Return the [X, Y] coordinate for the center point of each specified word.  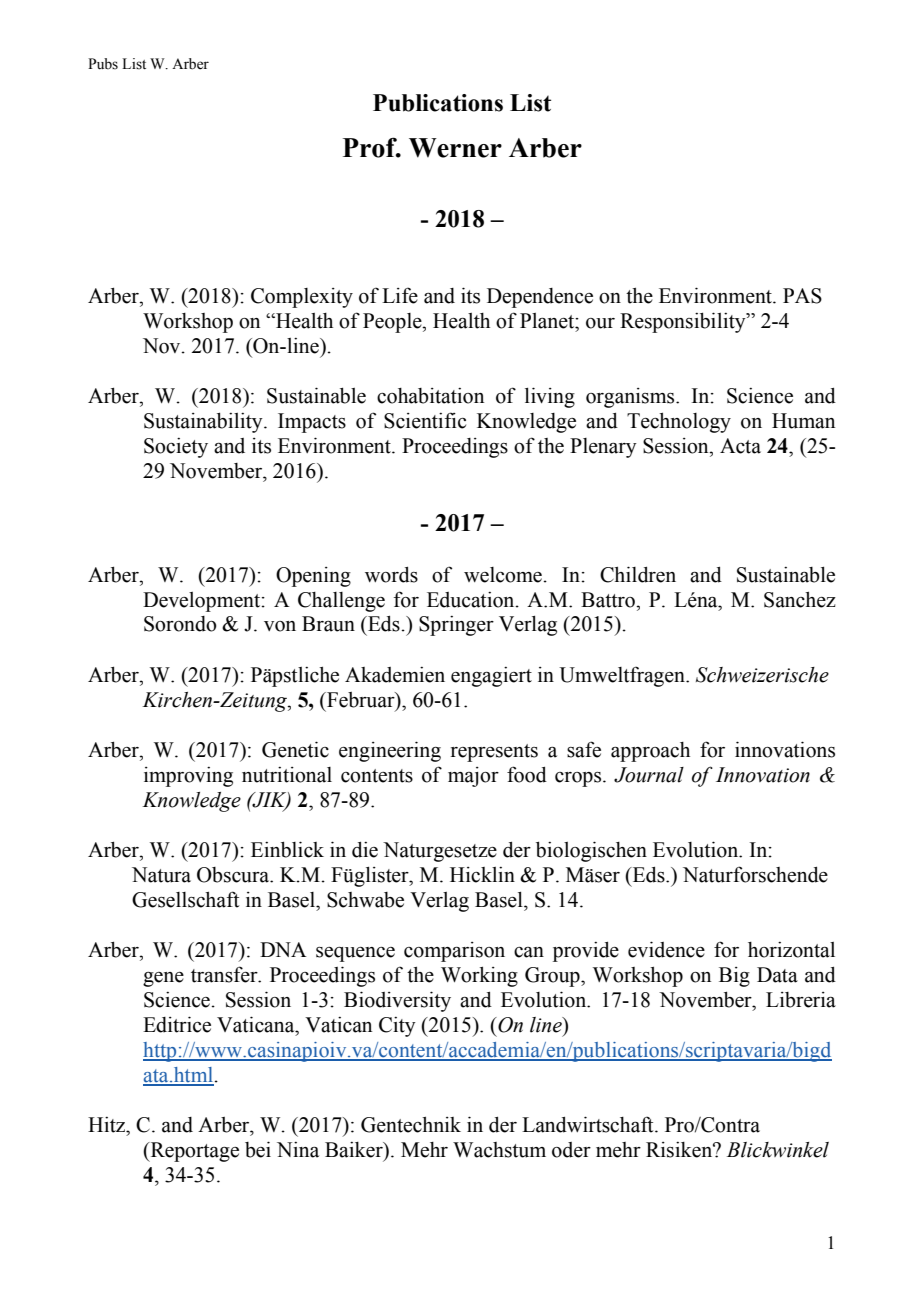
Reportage [193, 1152]
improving [188, 777]
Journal [649, 775]
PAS [802, 296]
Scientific [425, 420]
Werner [455, 148]
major [473, 777]
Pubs [103, 64]
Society [176, 448]
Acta [740, 446]
